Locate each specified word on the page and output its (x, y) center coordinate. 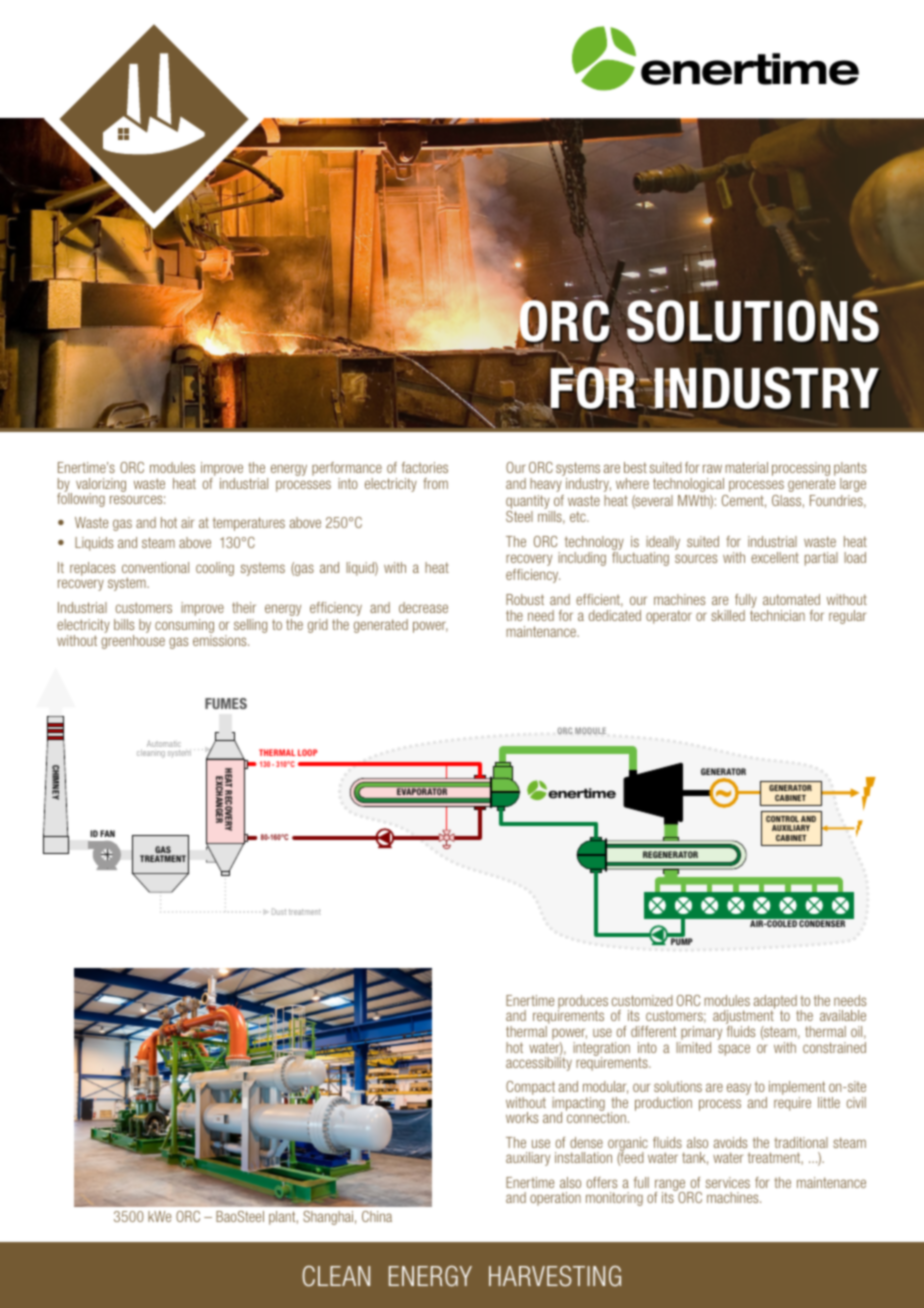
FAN (107, 833)
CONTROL (782, 819)
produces (583, 1003)
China (377, 1216)
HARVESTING (555, 1276)
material (746, 467)
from (435, 483)
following (81, 499)
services (728, 1182)
